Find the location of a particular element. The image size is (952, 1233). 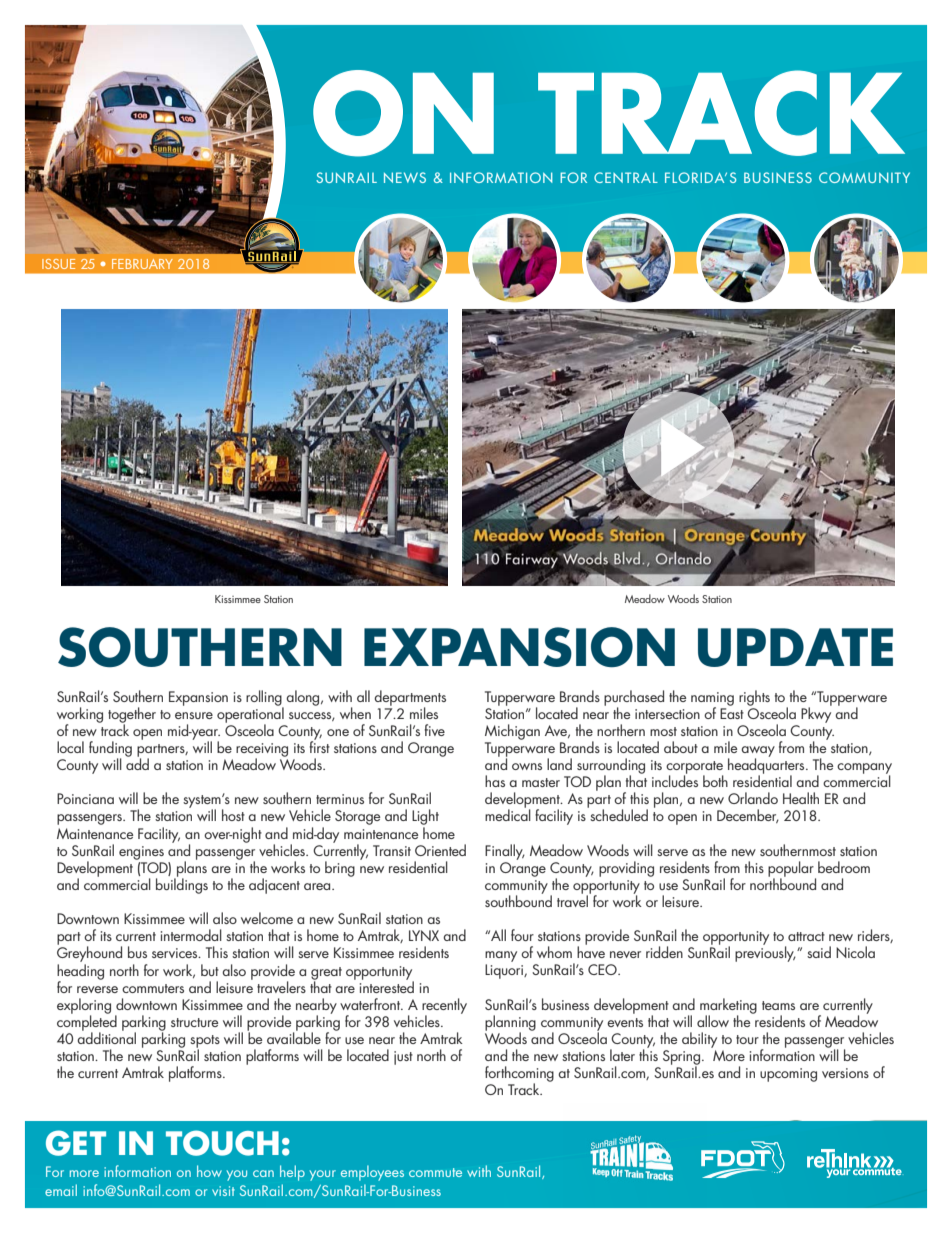

NEWS is located at coordinates (405, 177).
